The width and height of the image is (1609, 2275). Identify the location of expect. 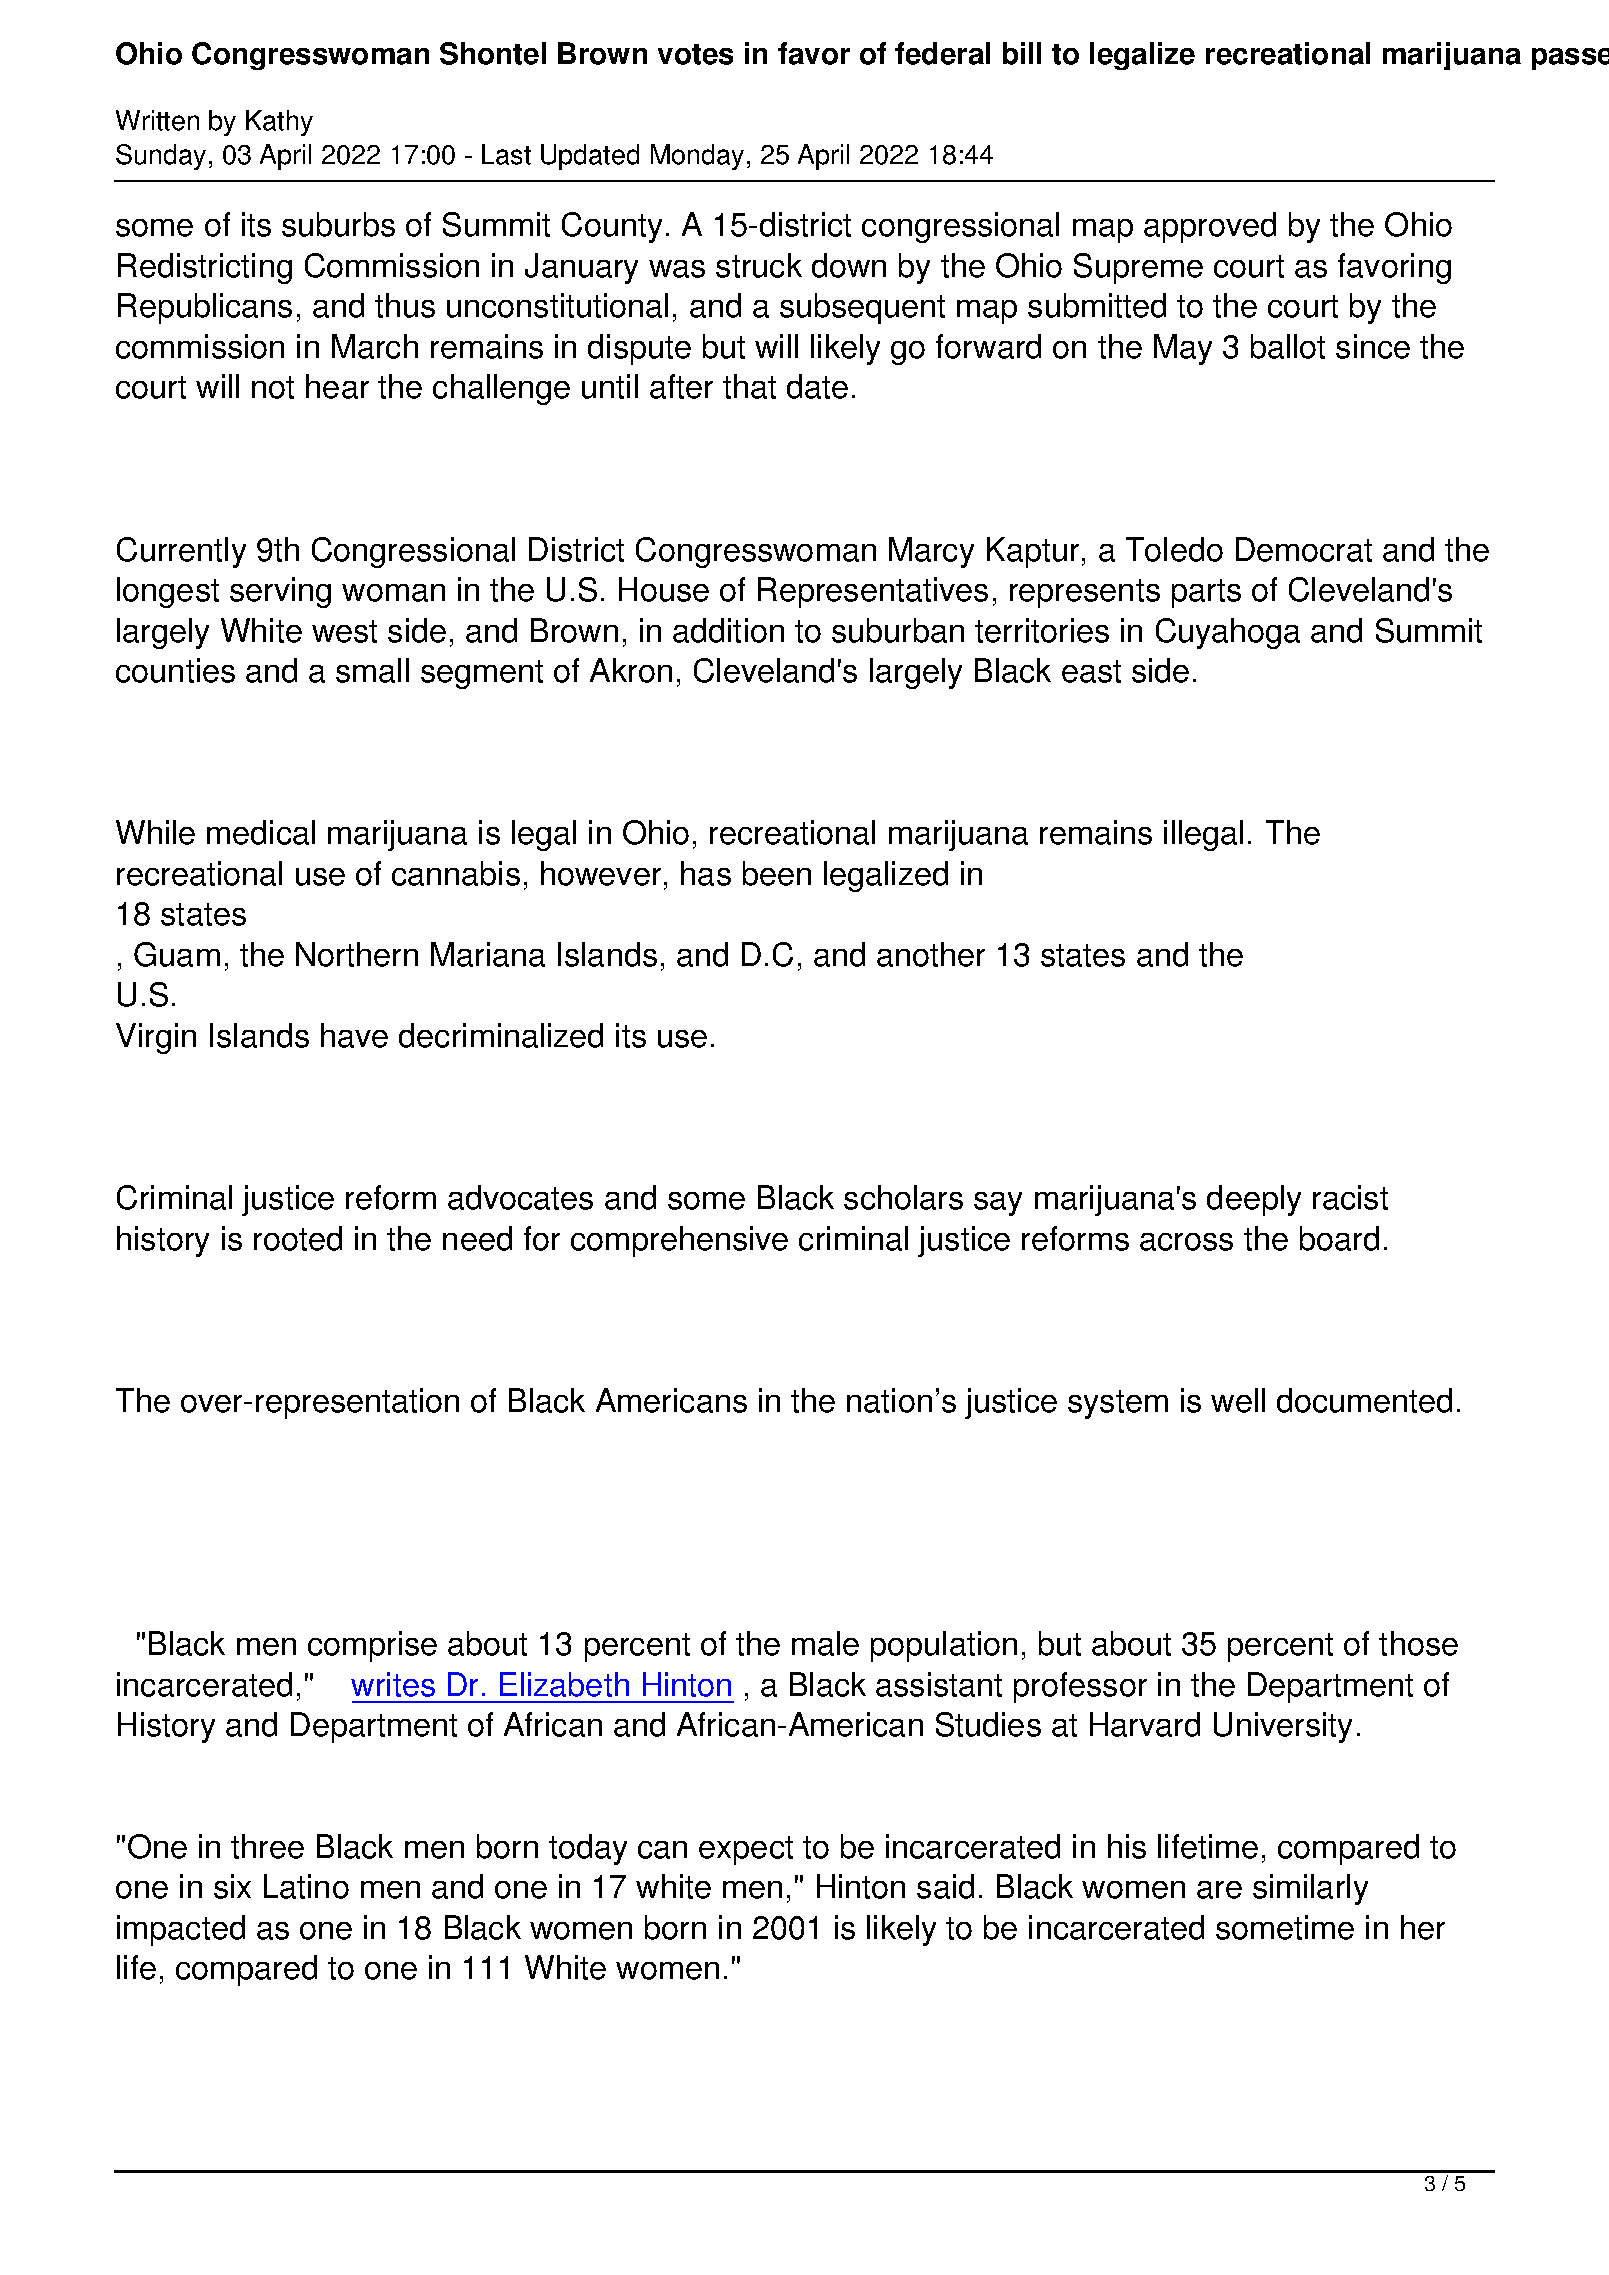
(746, 1850).
